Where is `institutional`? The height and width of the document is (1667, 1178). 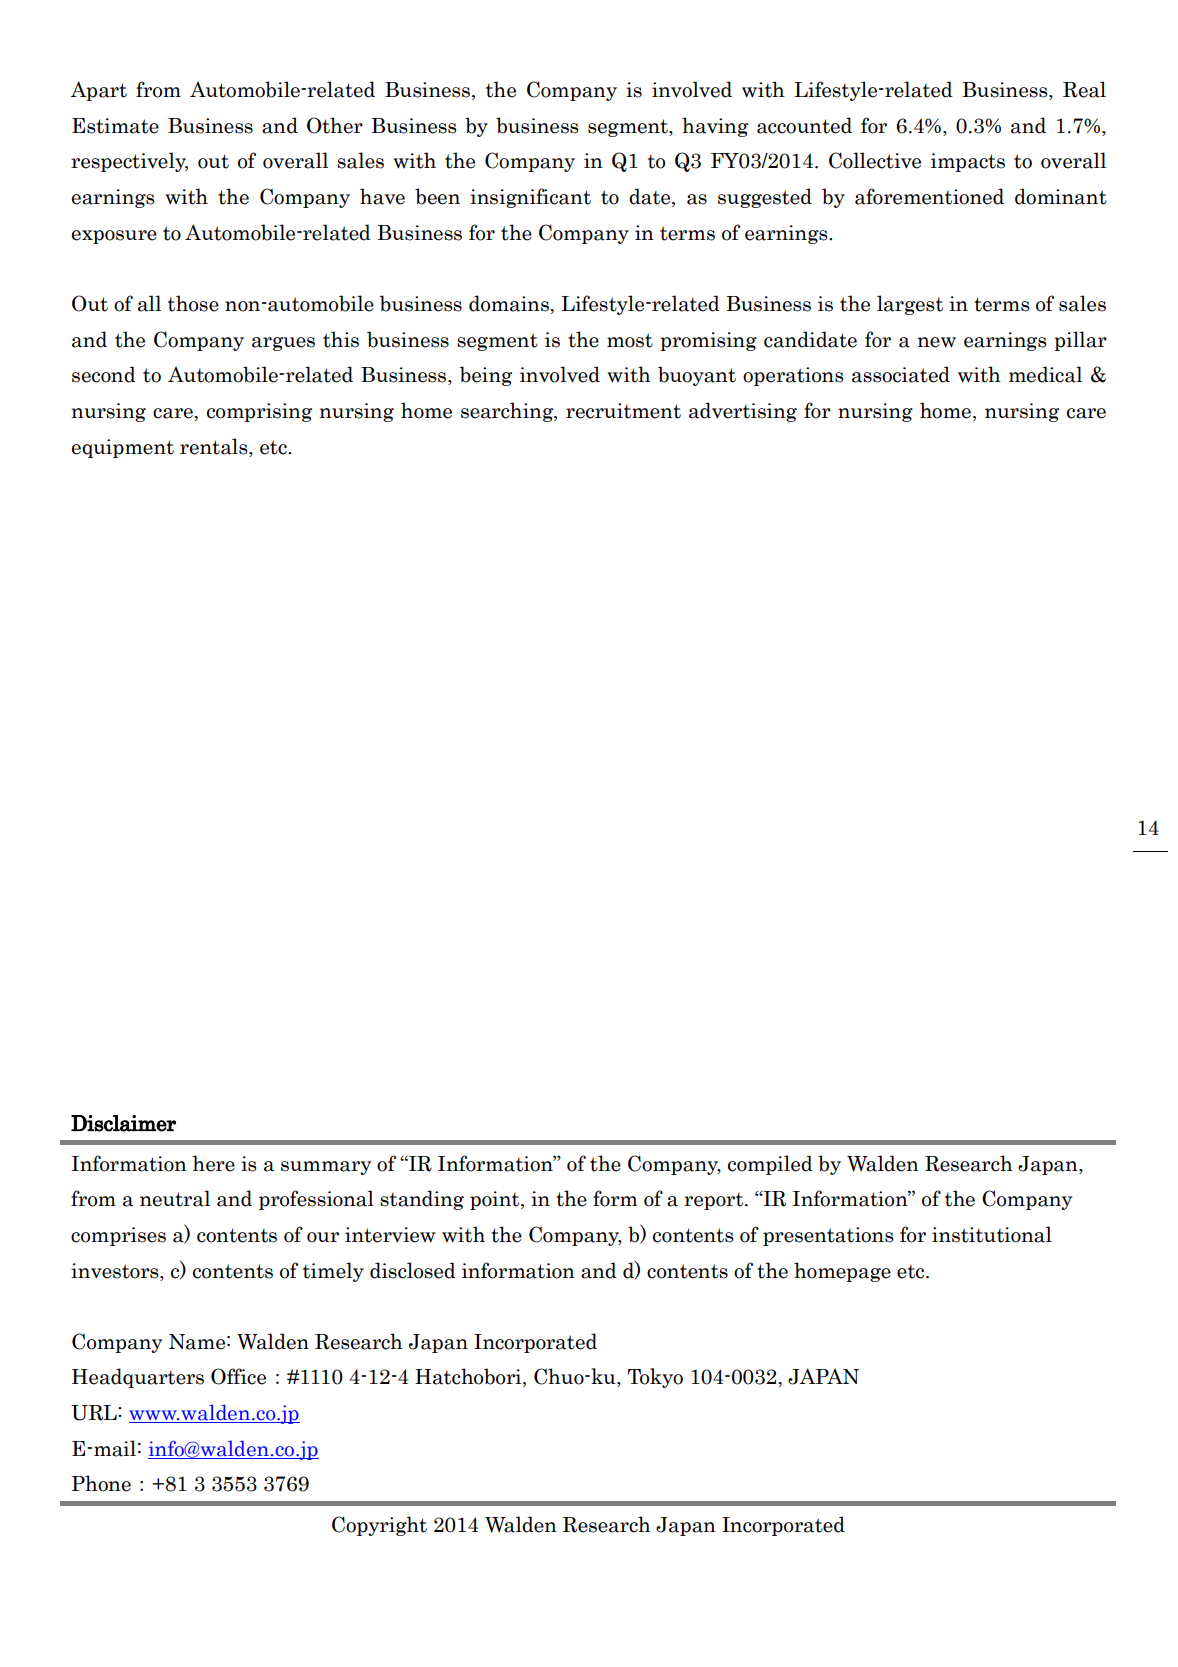 institutional is located at coordinates (992, 1234).
